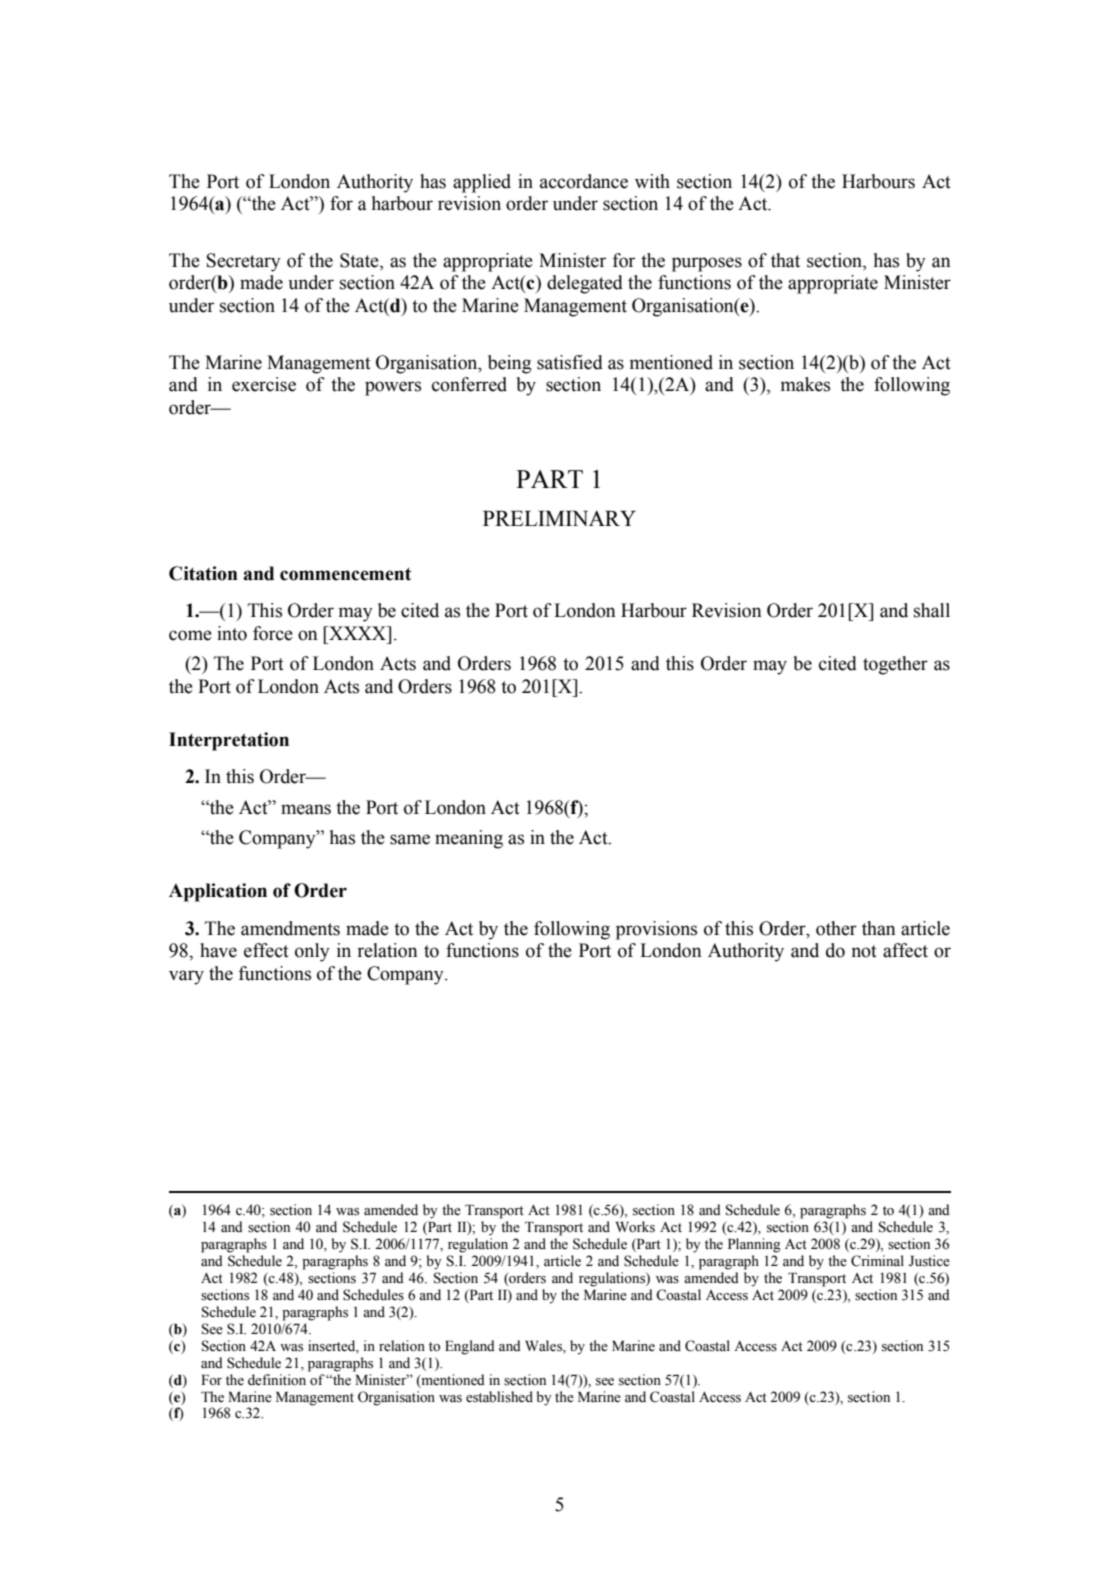  Describe the element at coordinates (186, 977) in the document. I see `vary` at that location.
